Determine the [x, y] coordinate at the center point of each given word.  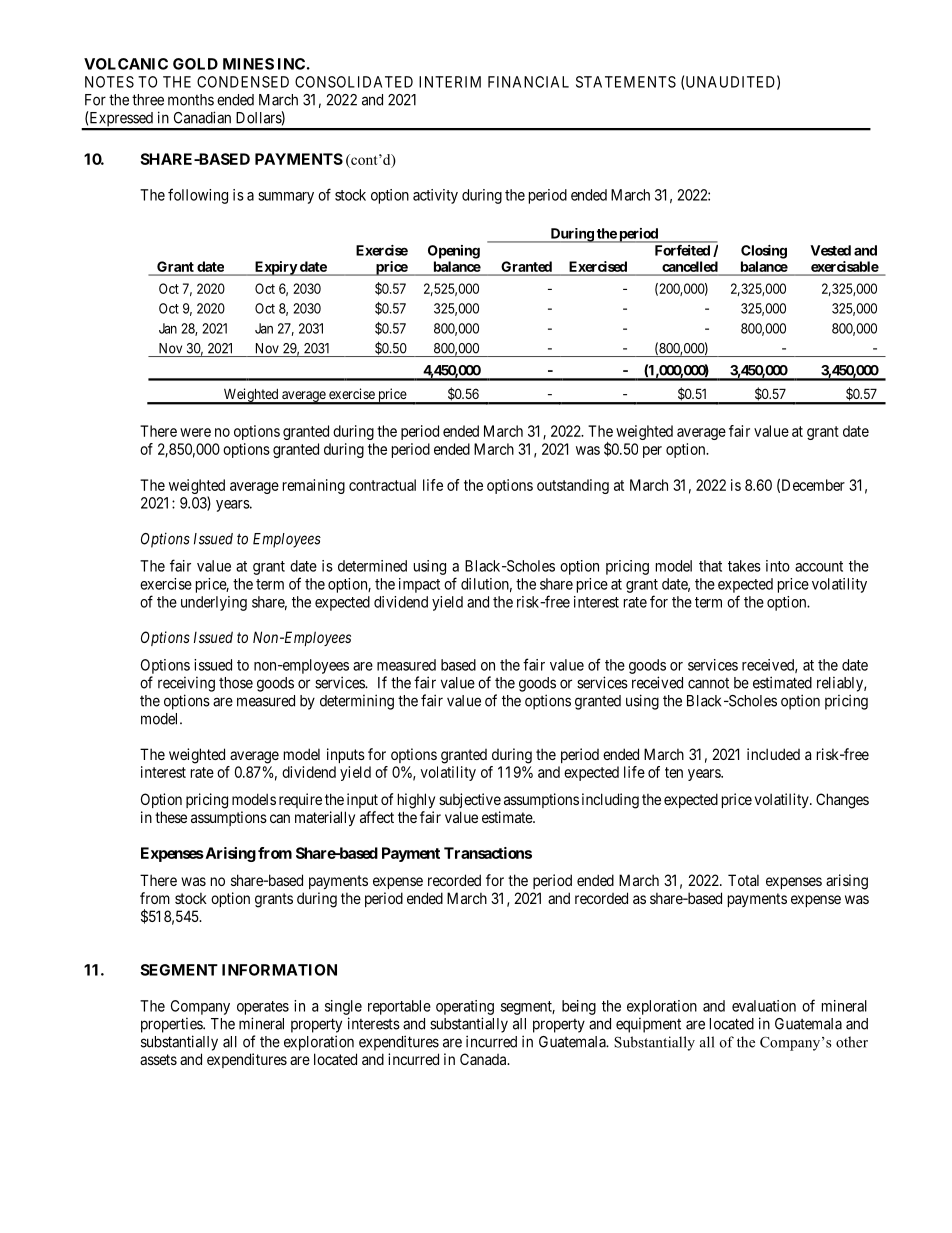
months [191, 100]
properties [172, 1025]
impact [419, 585]
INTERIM [450, 82]
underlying [214, 603]
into [778, 566]
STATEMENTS [626, 82]
